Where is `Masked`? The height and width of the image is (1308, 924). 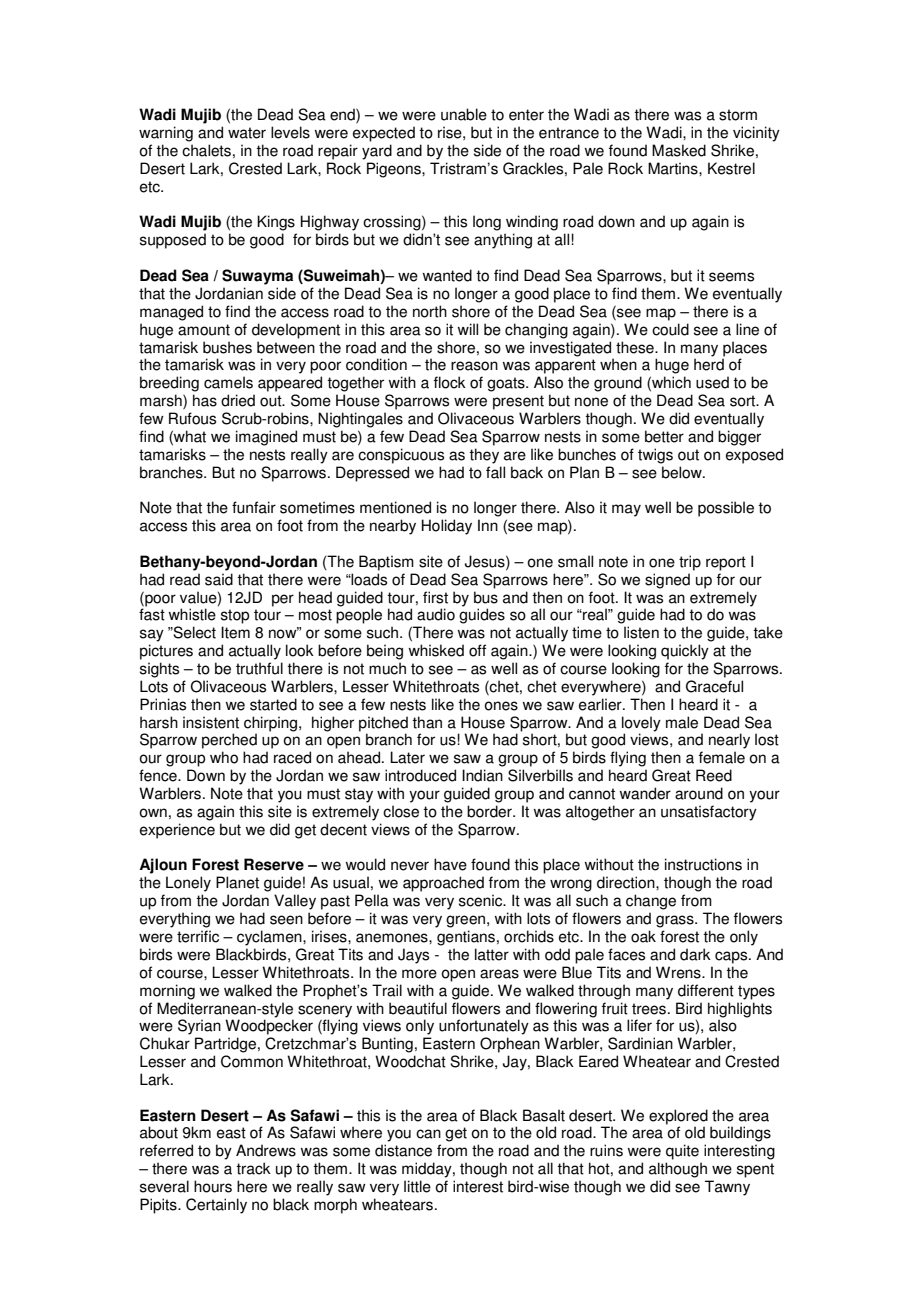
Masked is located at coordinates (679, 150).
